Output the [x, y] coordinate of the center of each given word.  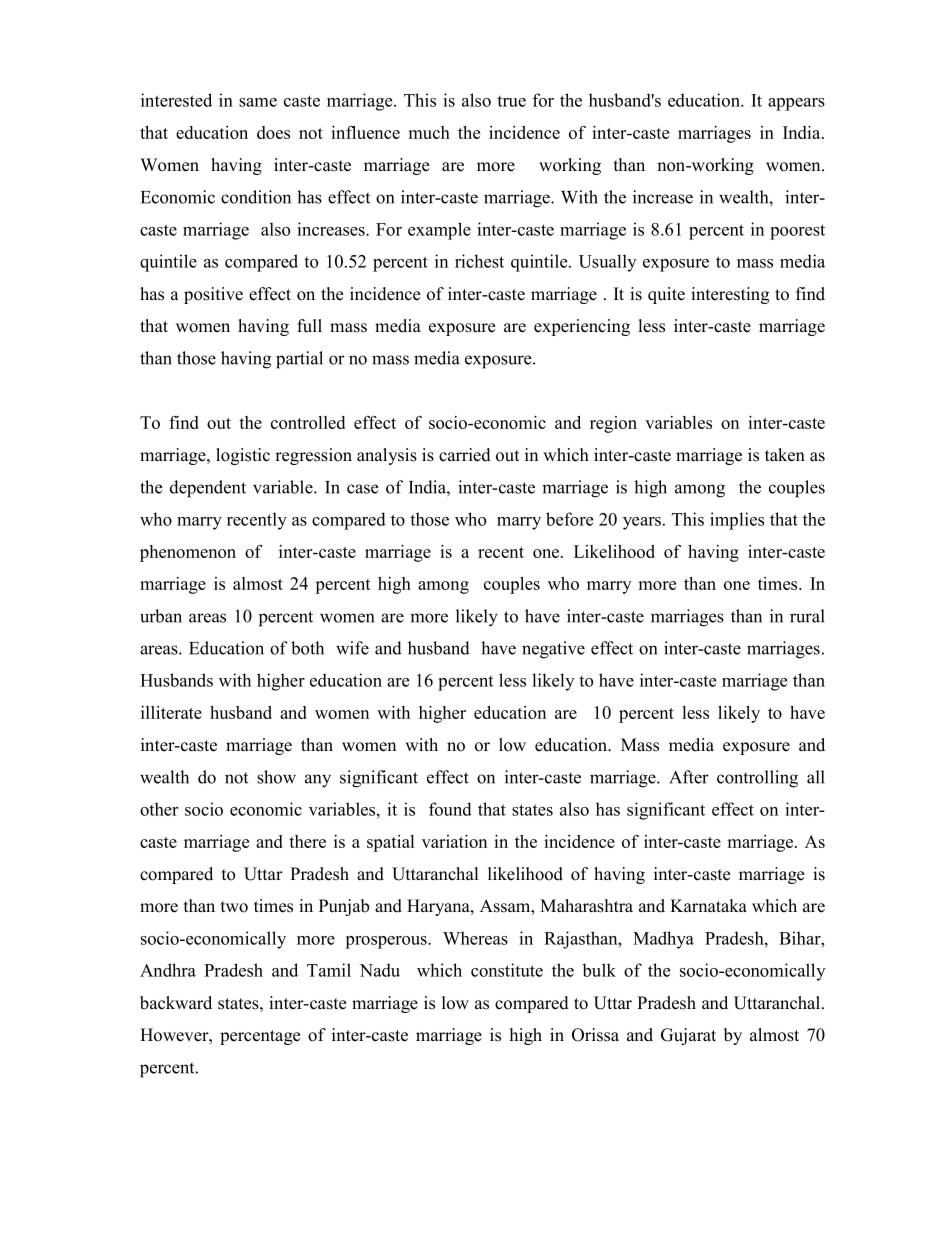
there [307, 841]
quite [666, 295]
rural [807, 616]
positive [213, 295]
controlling [757, 779]
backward [176, 1003]
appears [796, 104]
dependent [208, 489]
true [511, 101]
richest [479, 261]
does [273, 132]
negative [553, 650]
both [307, 648]
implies [737, 521]
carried [465, 455]
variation [454, 841]
